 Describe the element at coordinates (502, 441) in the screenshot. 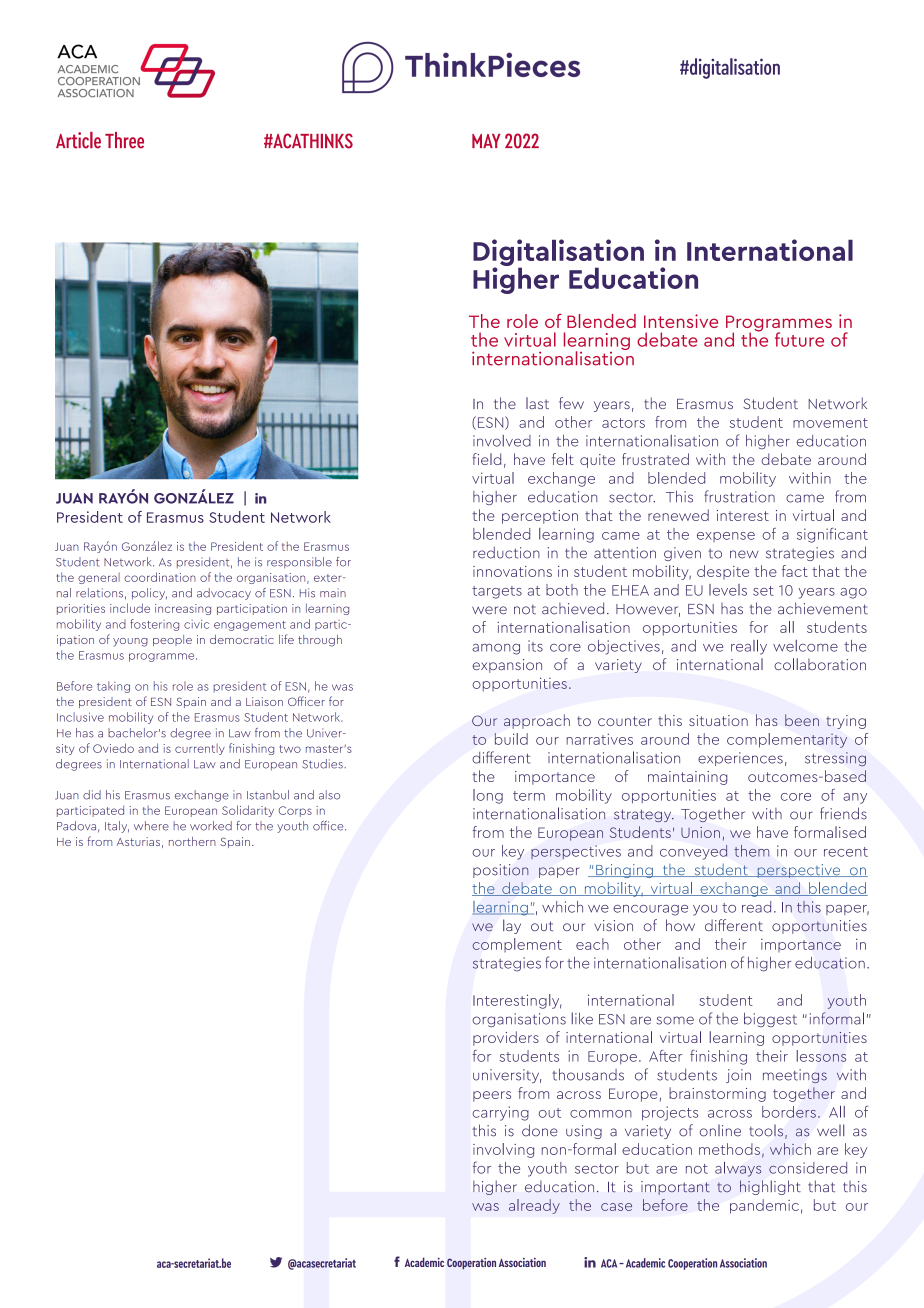

I see `involved` at that location.
